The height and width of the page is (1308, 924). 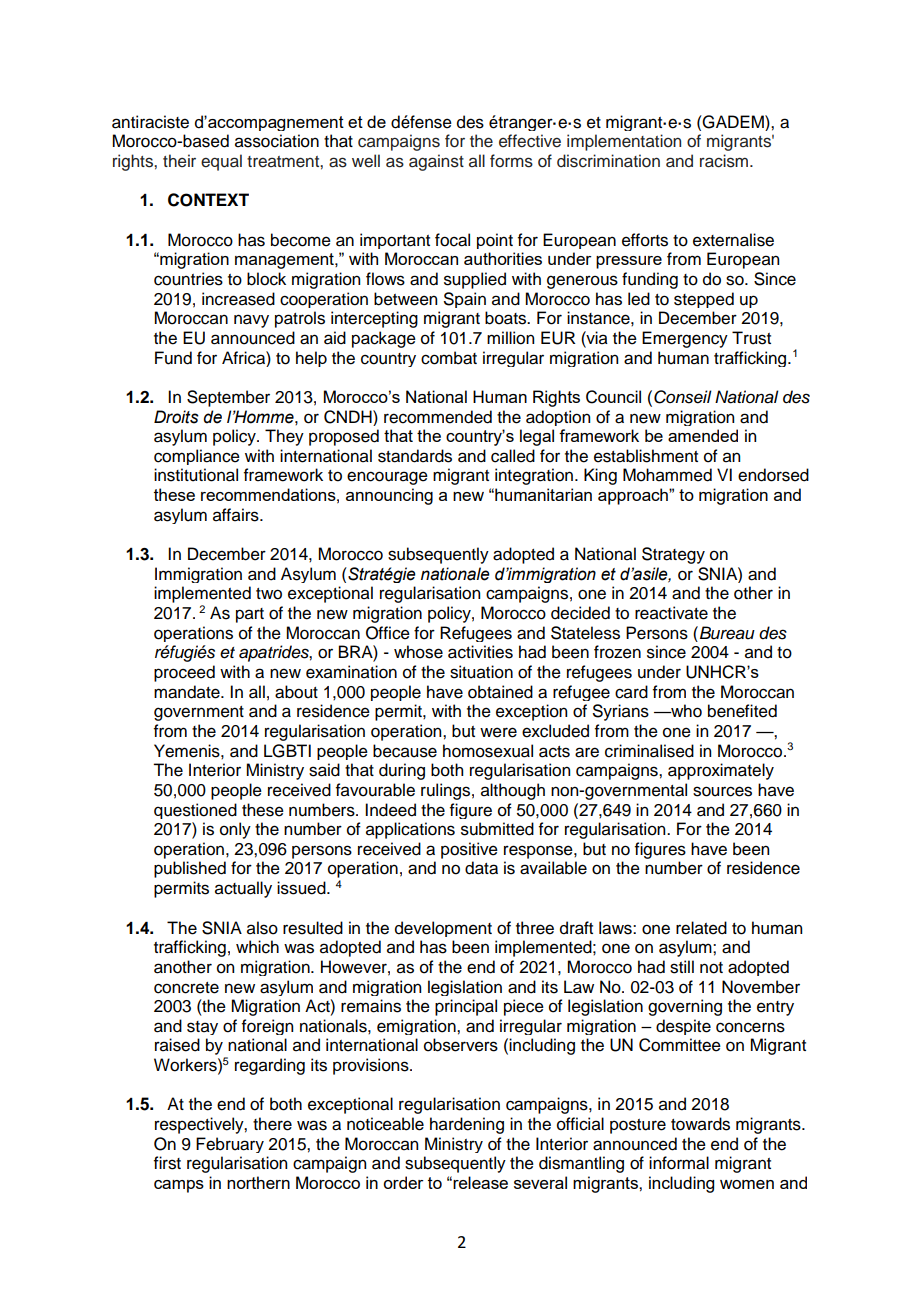 What do you see at coordinates (221, 162) in the page?
I see `equal` at bounding box center [221, 162].
